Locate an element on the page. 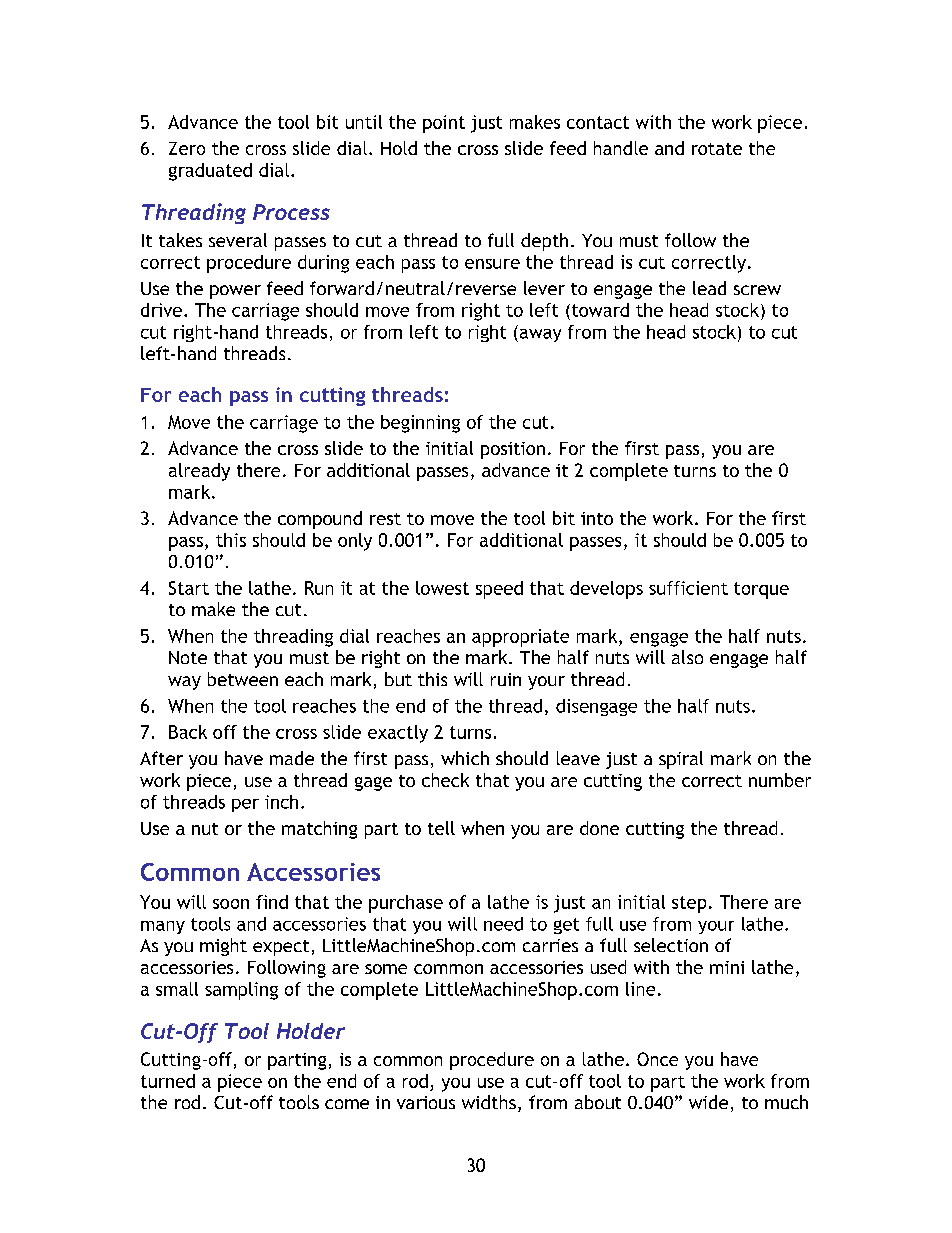  Start is located at coordinates (189, 588).
